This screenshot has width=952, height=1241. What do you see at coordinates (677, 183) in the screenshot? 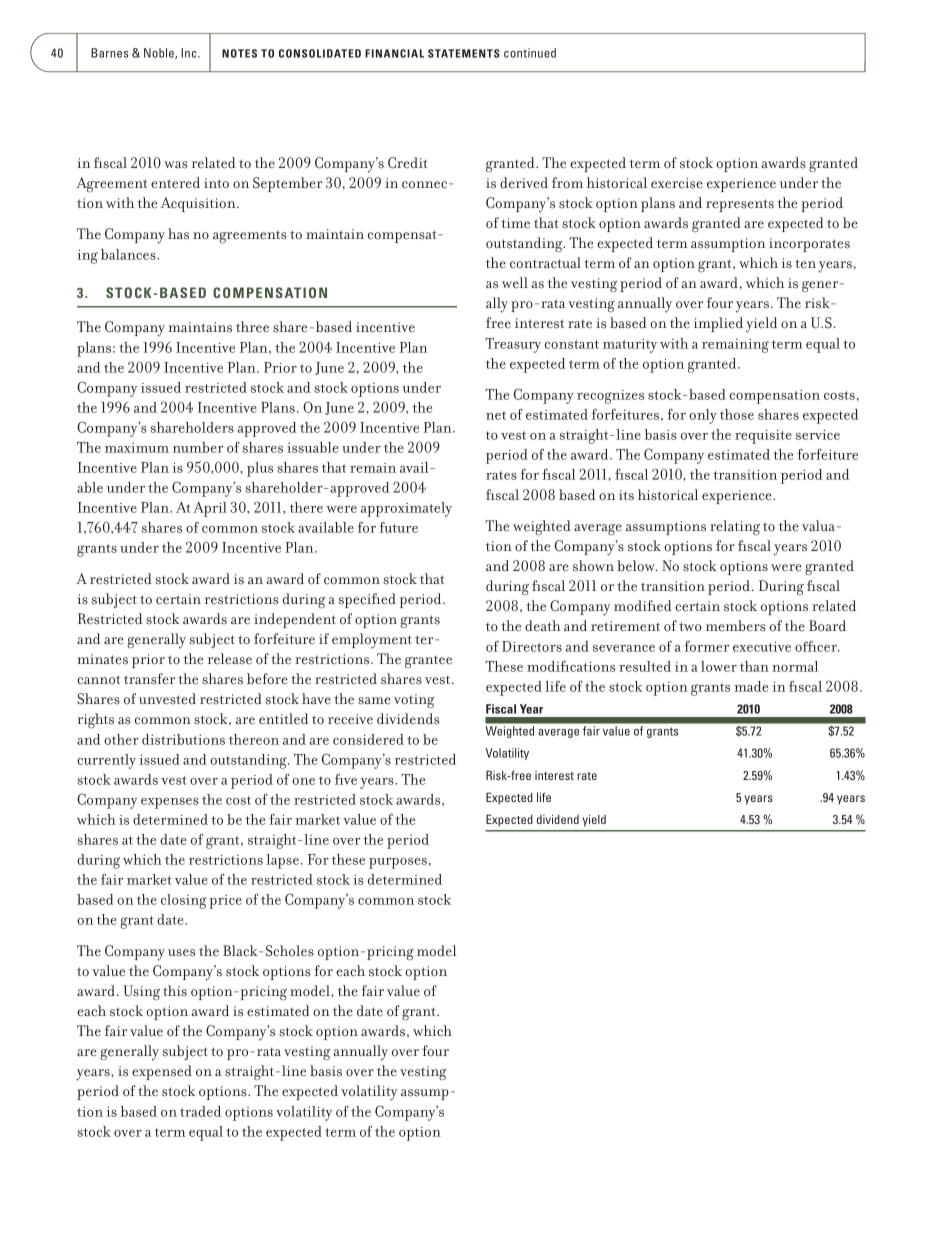
I see `exercise` at bounding box center [677, 183].
